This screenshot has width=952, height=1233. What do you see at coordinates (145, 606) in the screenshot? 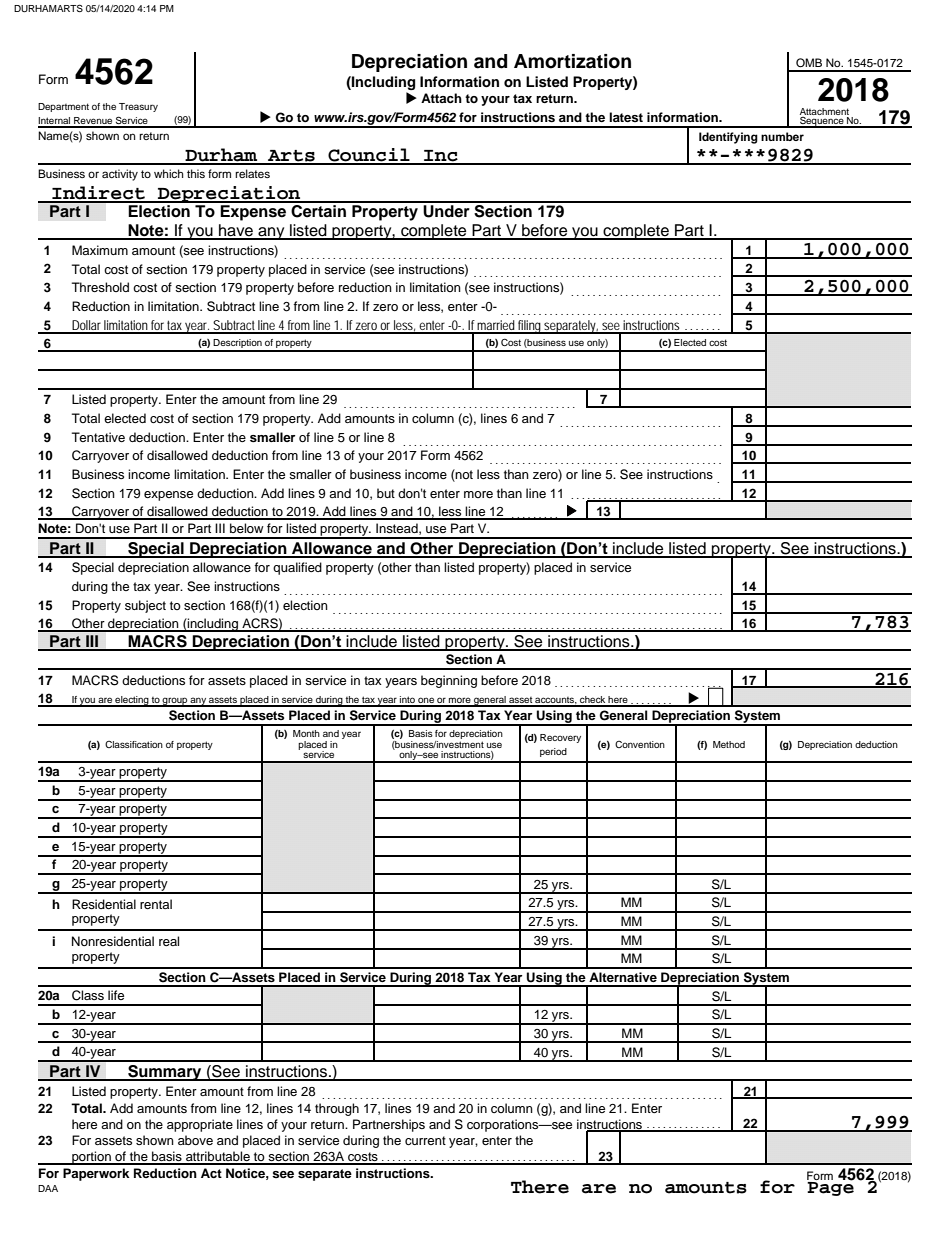
I see `subject` at bounding box center [145, 606].
